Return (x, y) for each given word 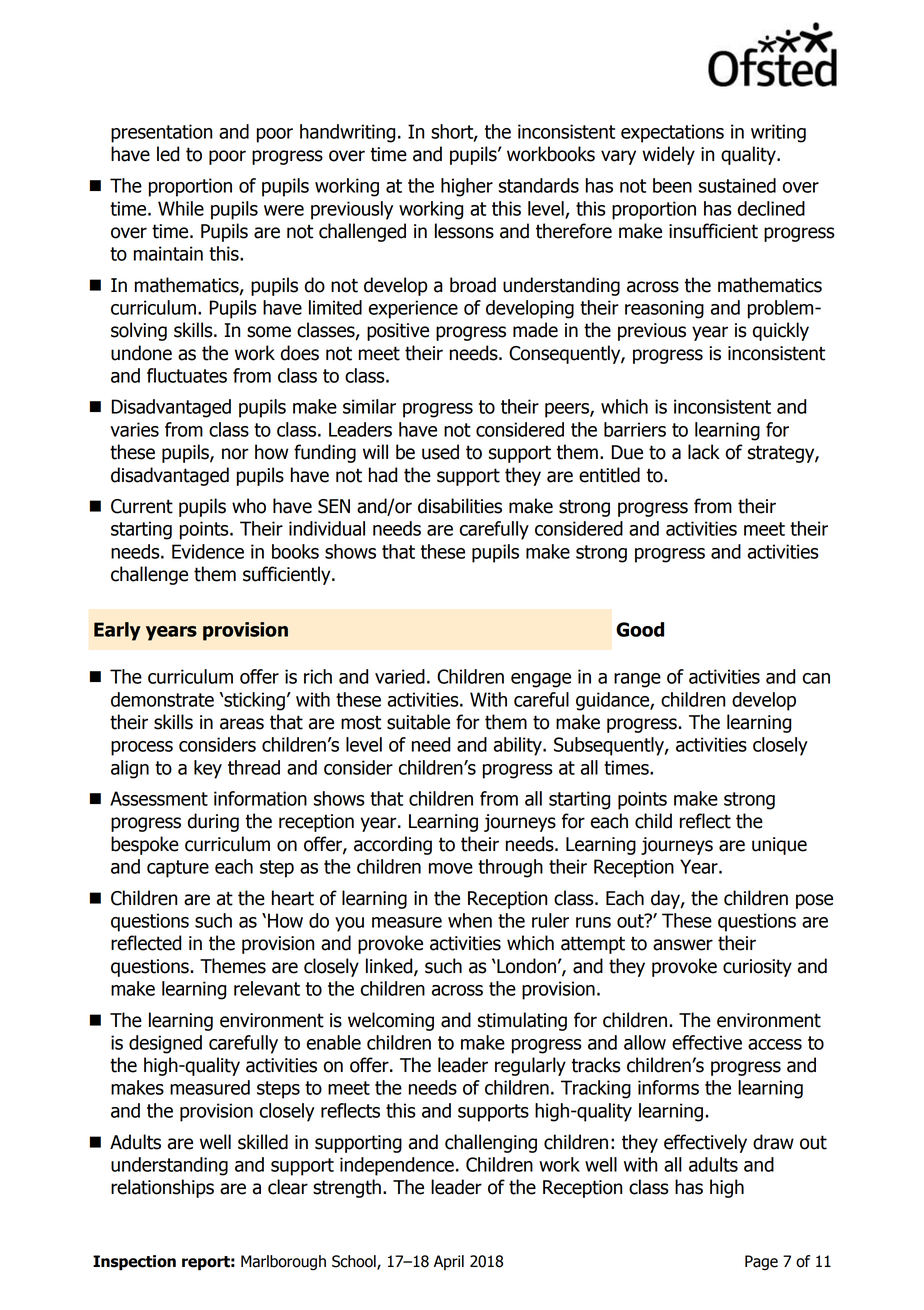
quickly (781, 331)
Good (640, 629)
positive (398, 332)
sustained (737, 185)
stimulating (522, 1021)
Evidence (208, 551)
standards (539, 185)
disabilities (460, 506)
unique (779, 846)
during (213, 822)
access (775, 1044)
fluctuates (187, 375)
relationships (162, 1188)
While (181, 208)
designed (165, 1044)
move (451, 868)
